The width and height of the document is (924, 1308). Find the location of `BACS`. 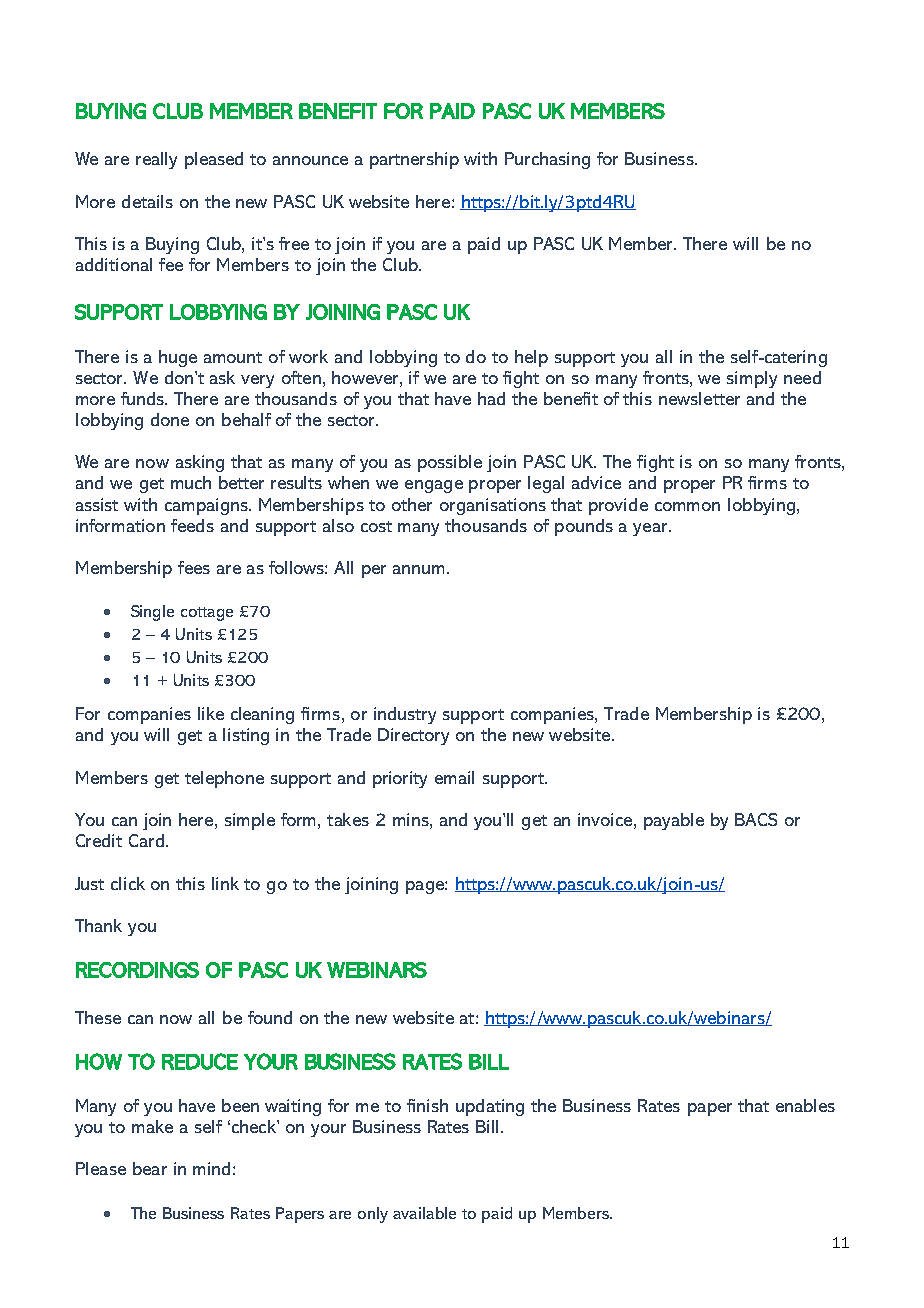

BACS is located at coordinates (756, 819).
